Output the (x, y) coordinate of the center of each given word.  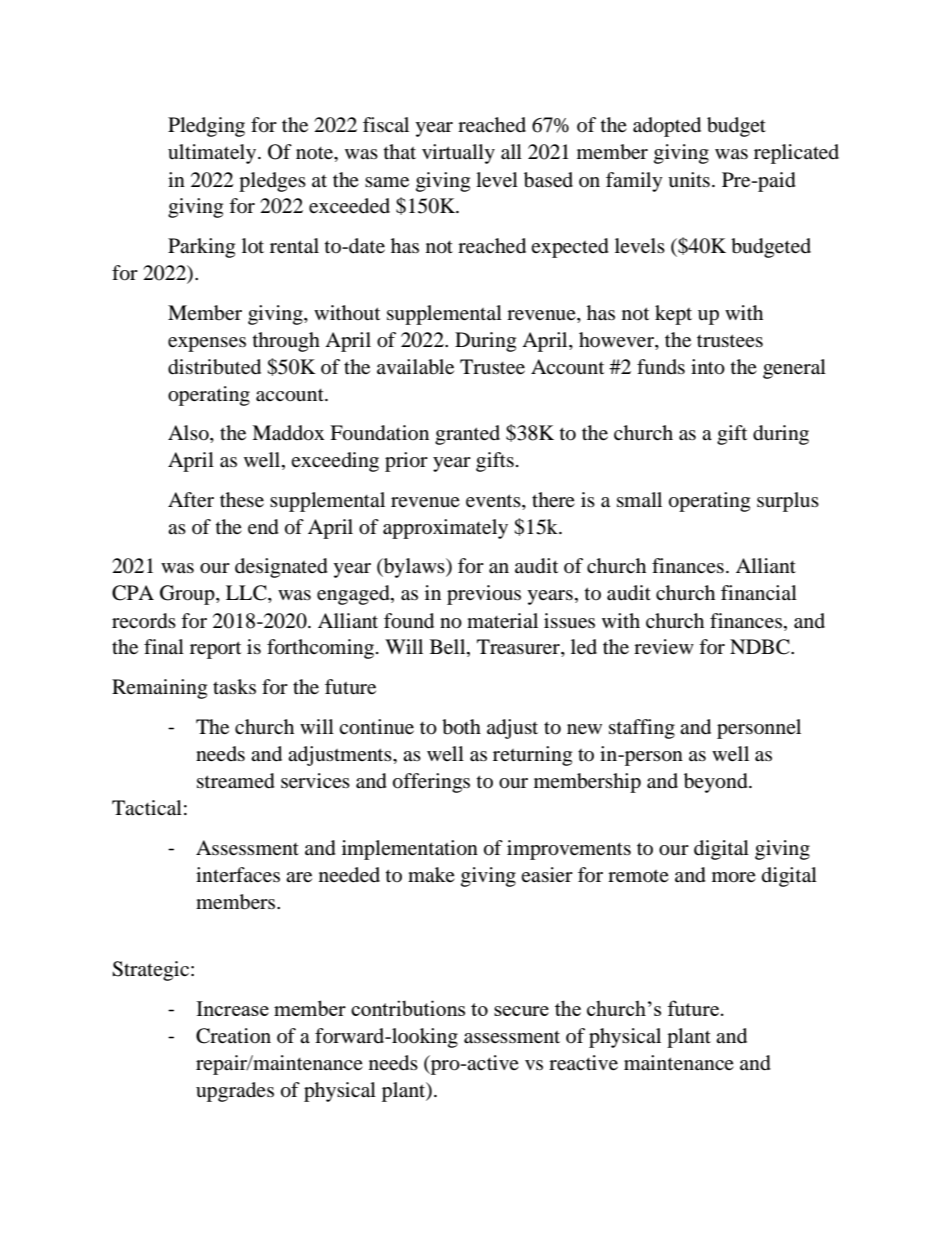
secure (521, 1011)
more (734, 877)
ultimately (213, 154)
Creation (233, 1036)
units (689, 180)
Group (188, 595)
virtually (458, 154)
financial (759, 592)
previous (484, 595)
